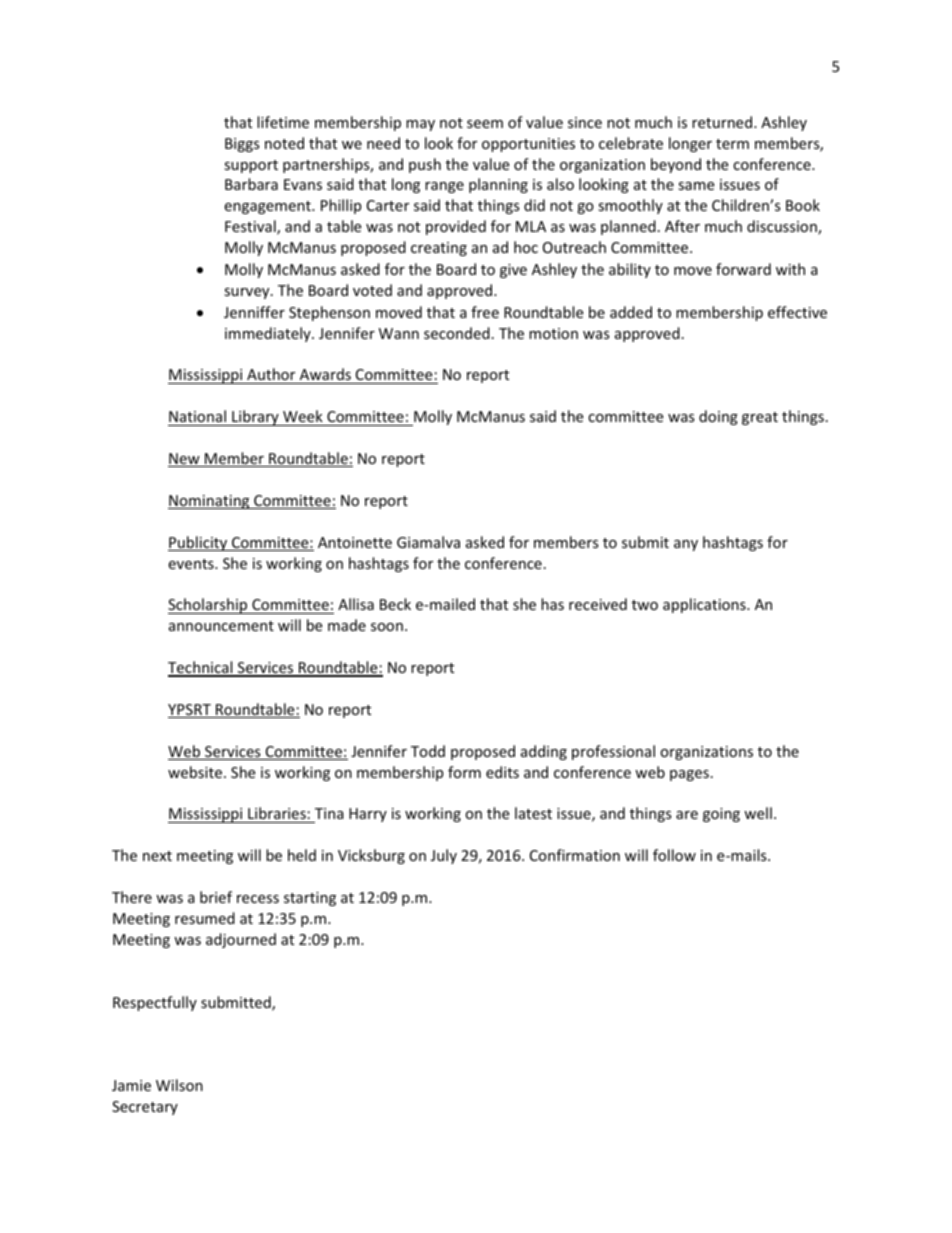  I want to click on Wilson, so click(179, 1085).
